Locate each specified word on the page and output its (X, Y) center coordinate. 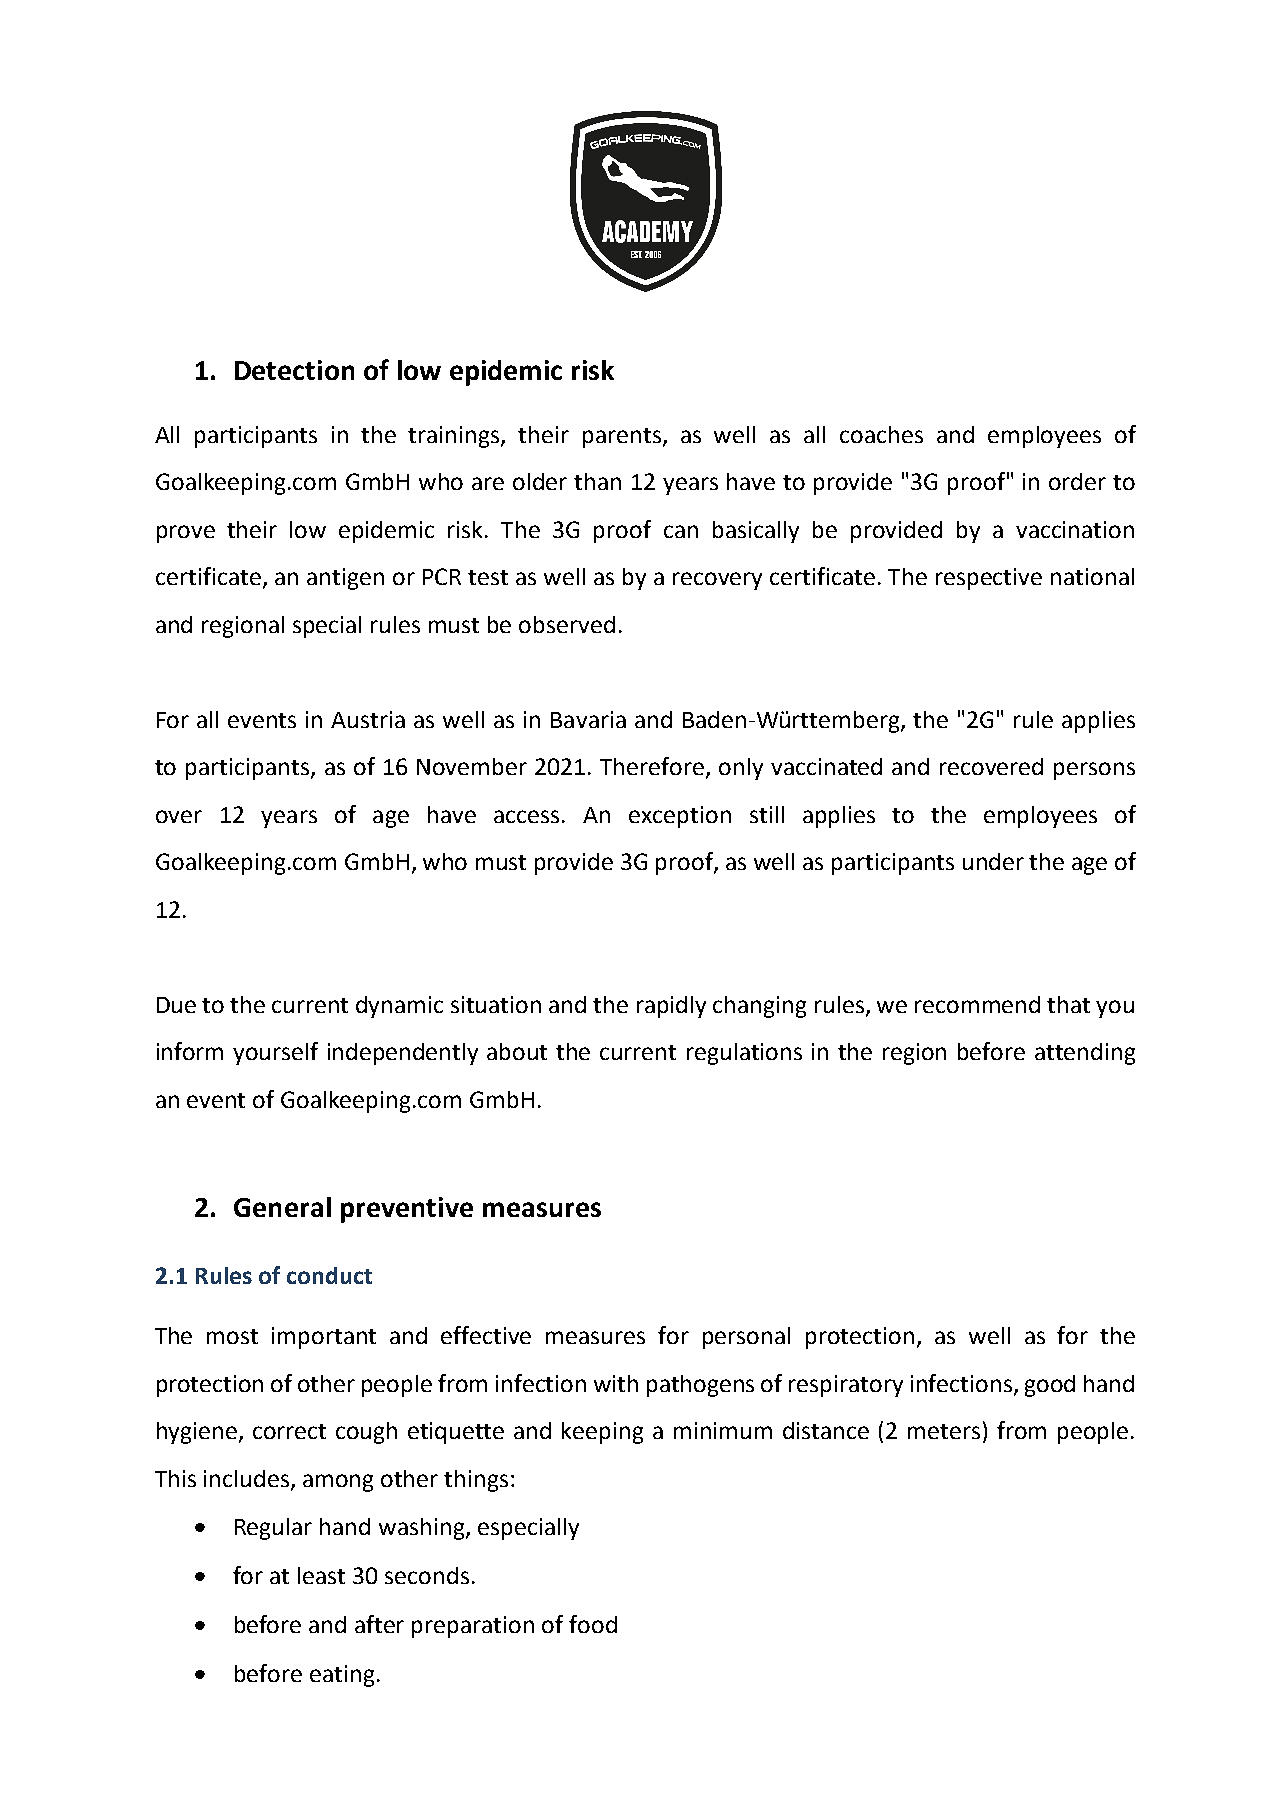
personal (746, 1338)
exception (680, 817)
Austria (368, 719)
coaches (881, 434)
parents (622, 438)
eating (342, 1676)
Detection (294, 370)
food (593, 1624)
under (993, 861)
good (1050, 1386)
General (282, 1207)
